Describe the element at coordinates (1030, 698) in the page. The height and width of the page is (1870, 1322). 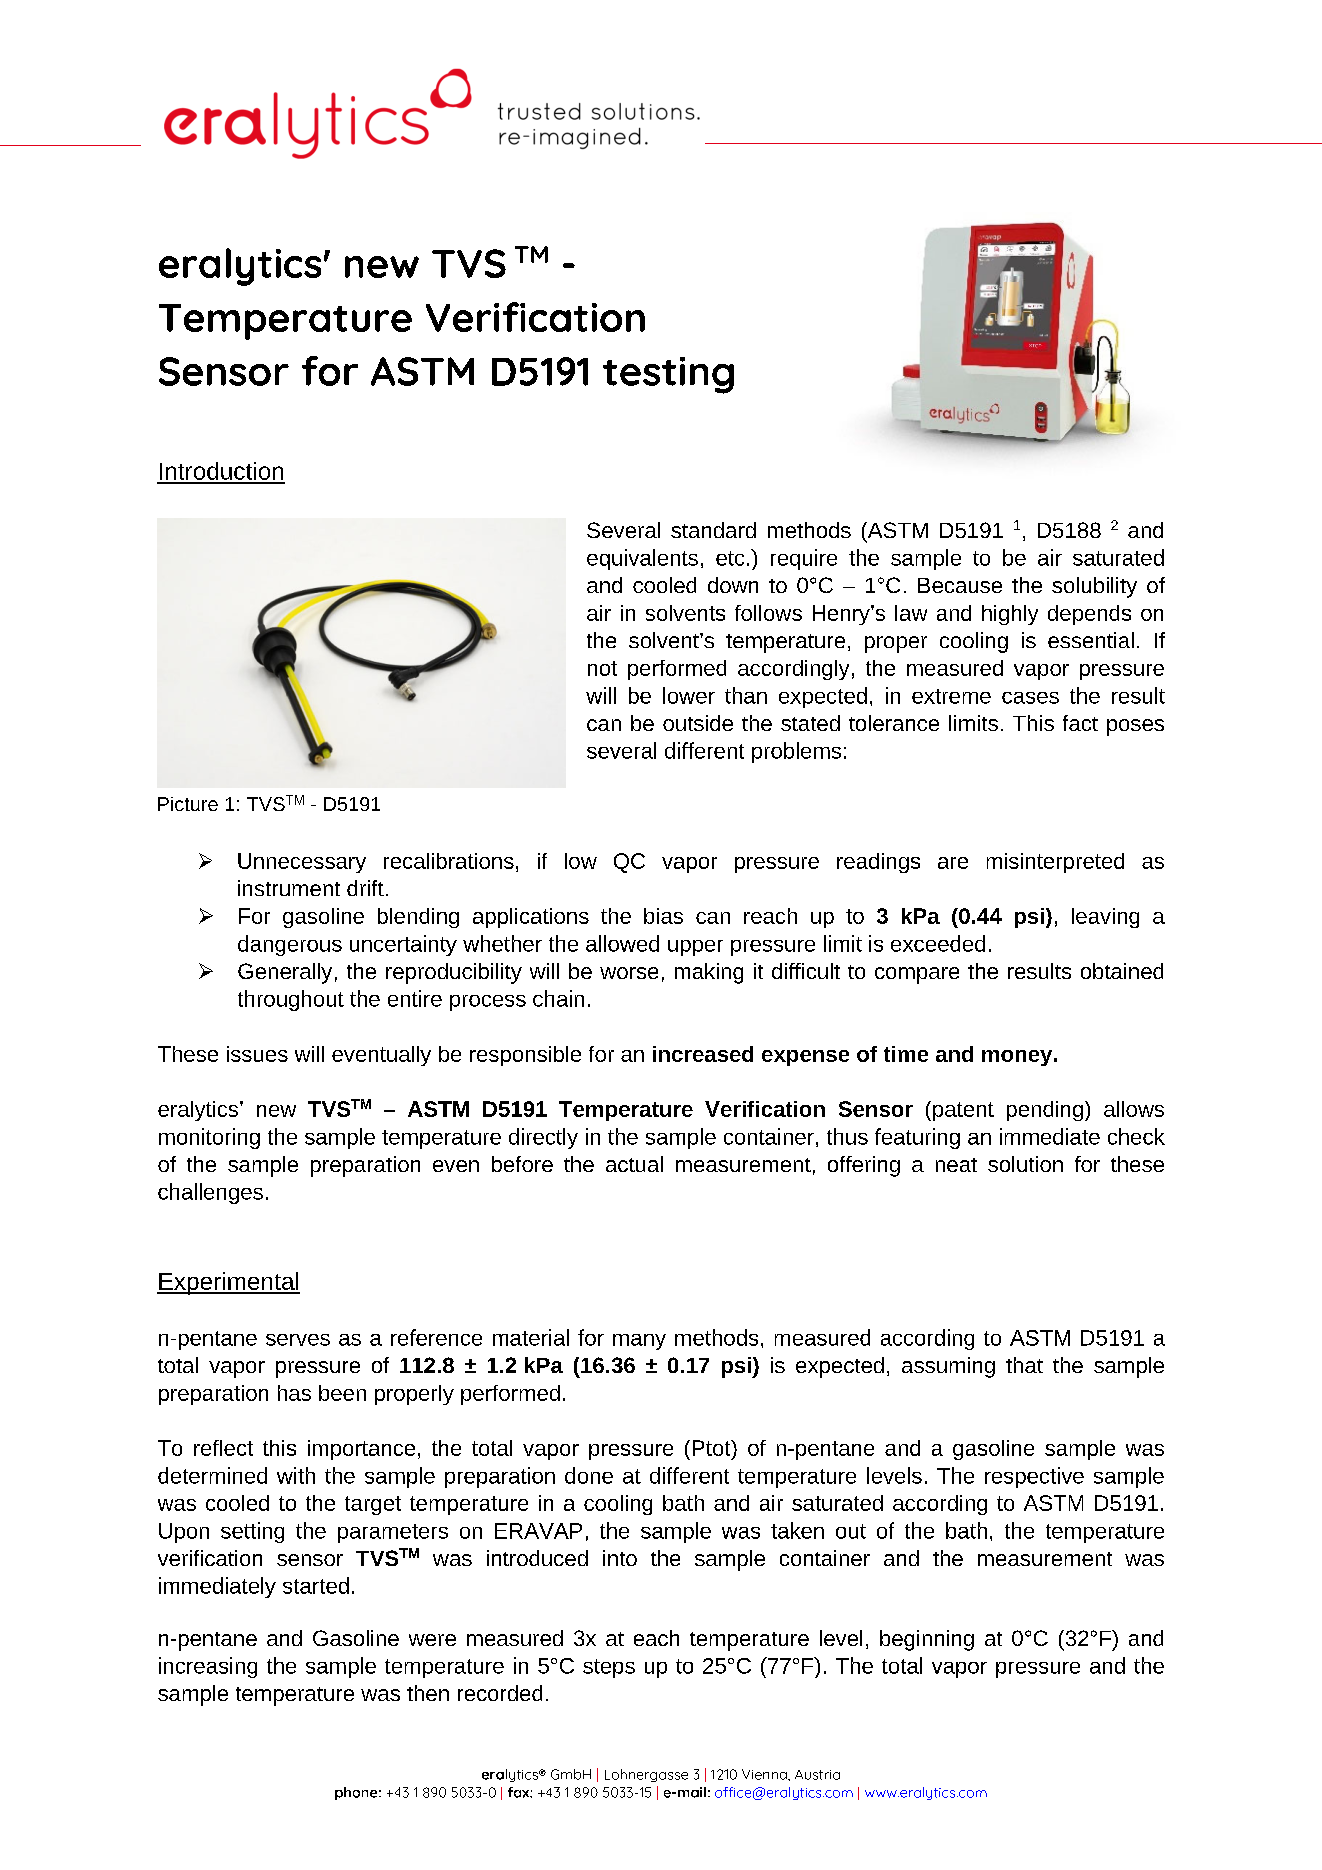
I see `cases` at that location.
